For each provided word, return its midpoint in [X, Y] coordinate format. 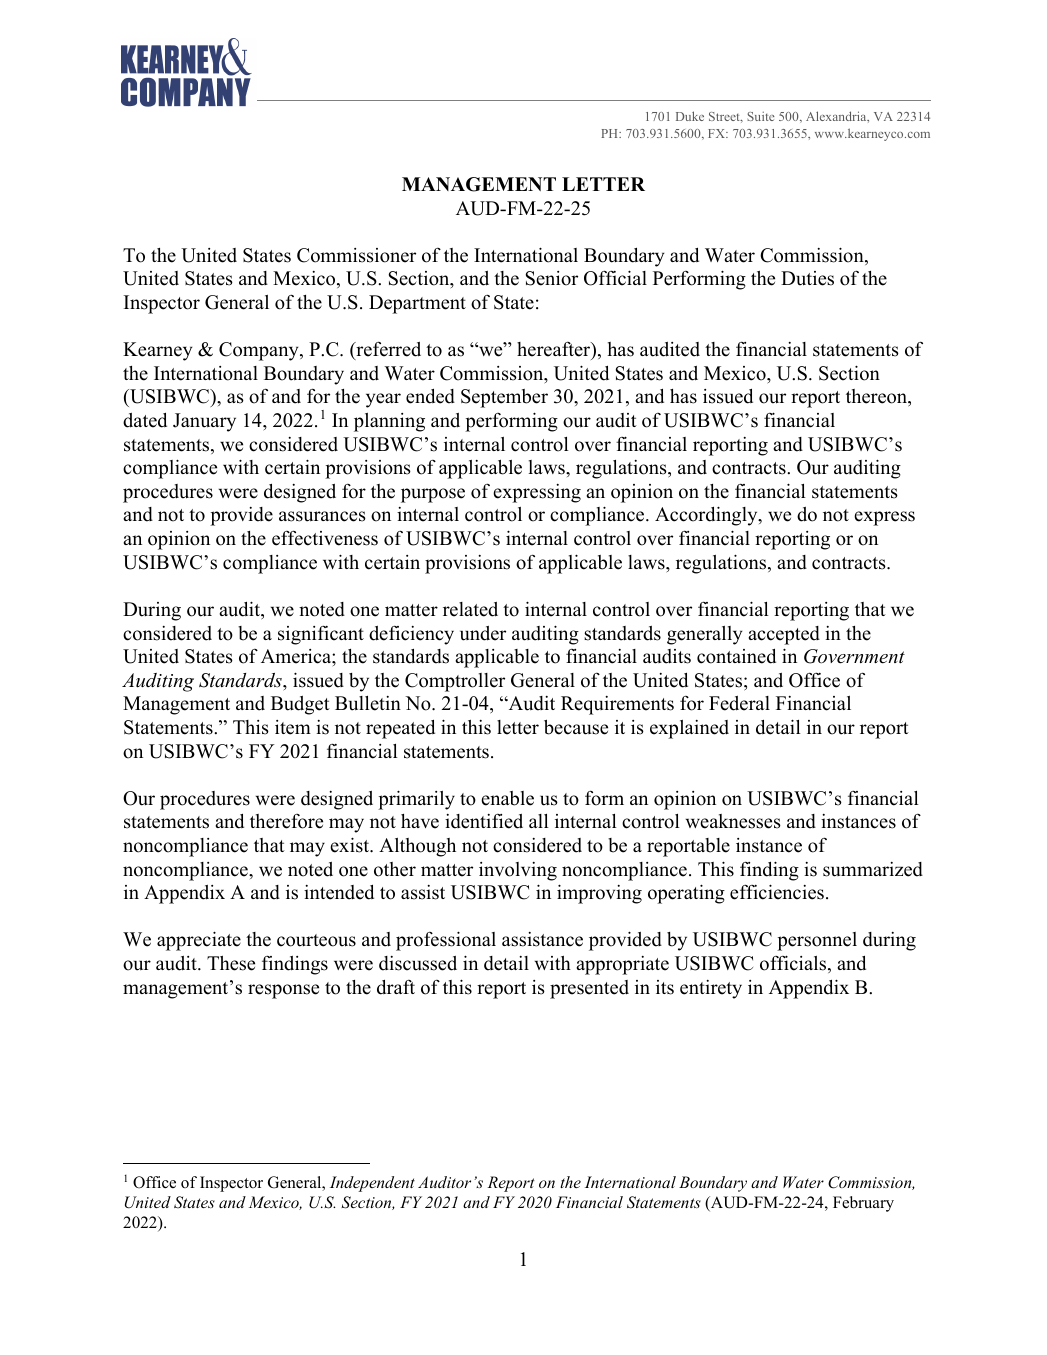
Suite [761, 116]
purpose [433, 495]
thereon [878, 398]
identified [484, 821]
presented [589, 989]
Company [260, 351]
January [204, 422]
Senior [552, 278]
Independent [372, 1184]
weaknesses [733, 821]
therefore [286, 821]
